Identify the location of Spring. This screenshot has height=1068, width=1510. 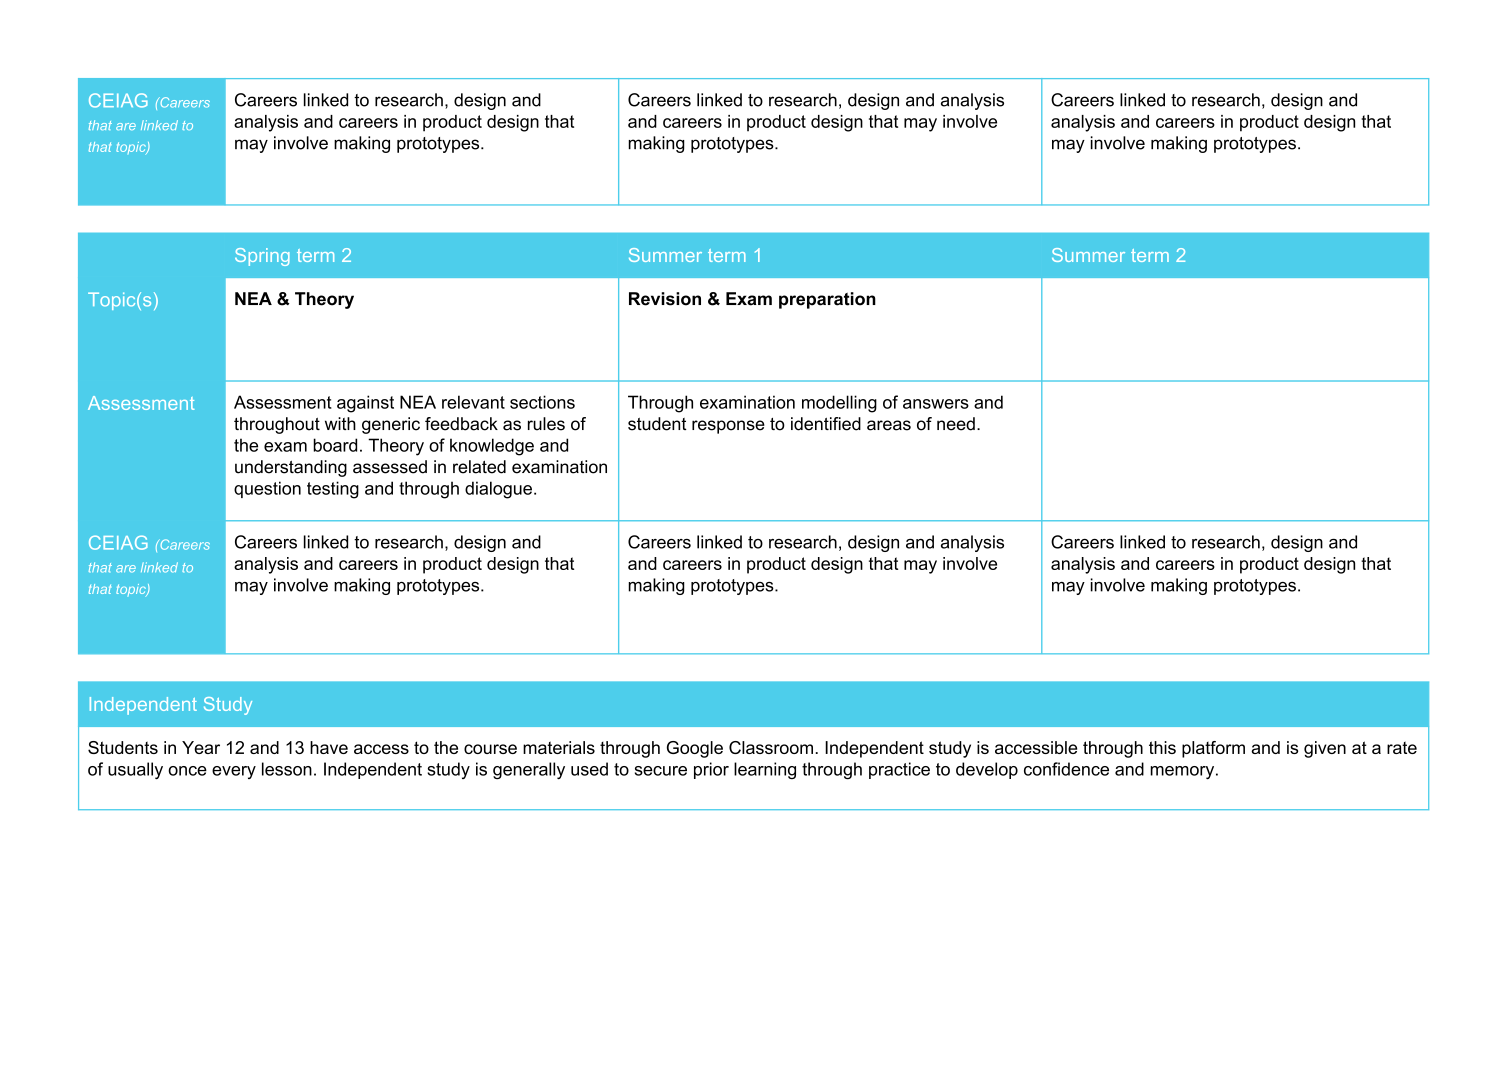
(262, 257).
